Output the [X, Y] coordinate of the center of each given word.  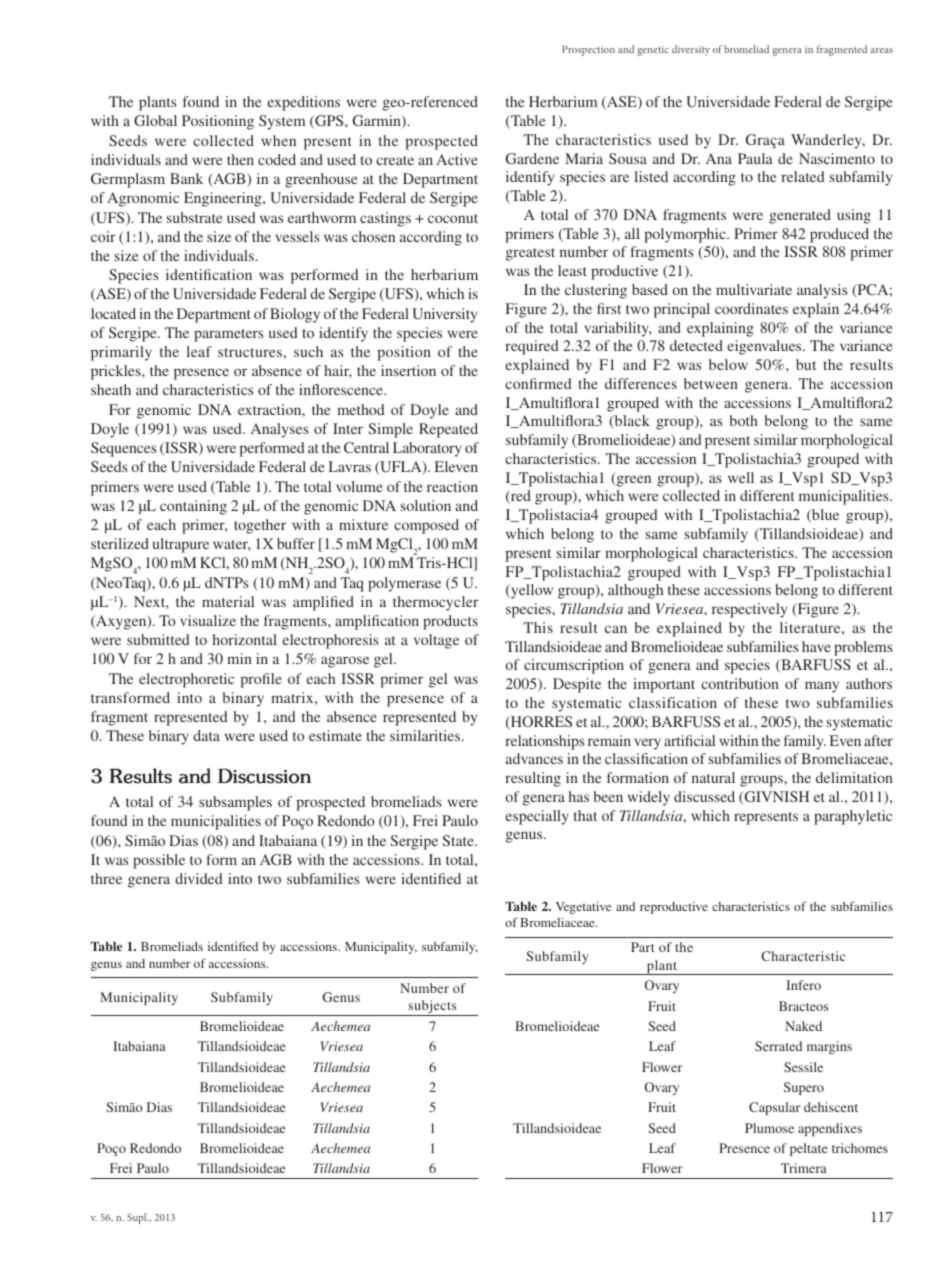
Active [457, 159]
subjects [432, 1008]
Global [155, 120]
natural [713, 777]
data [206, 735]
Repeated [448, 430]
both [743, 420]
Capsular [774, 1108]
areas [882, 50]
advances [534, 758]
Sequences [123, 449]
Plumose [769, 1128]
